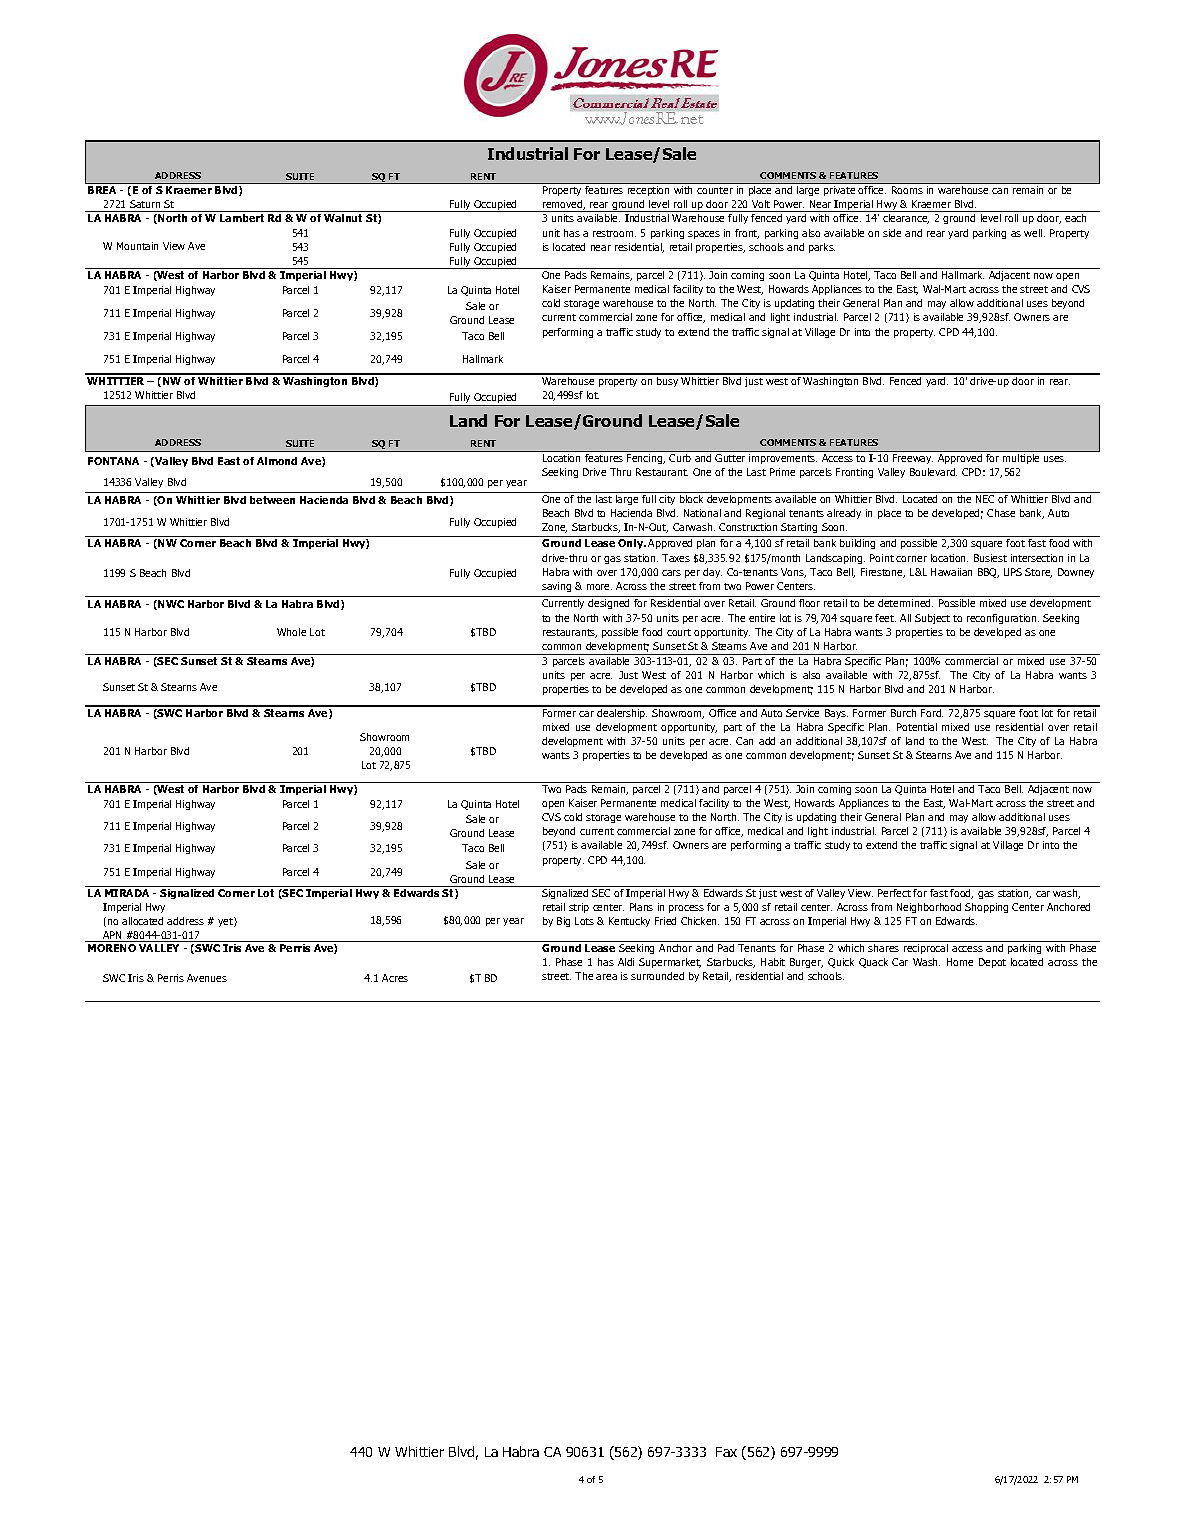  Describe the element at coordinates (960, 962) in the screenshot. I see `Home` at that location.
